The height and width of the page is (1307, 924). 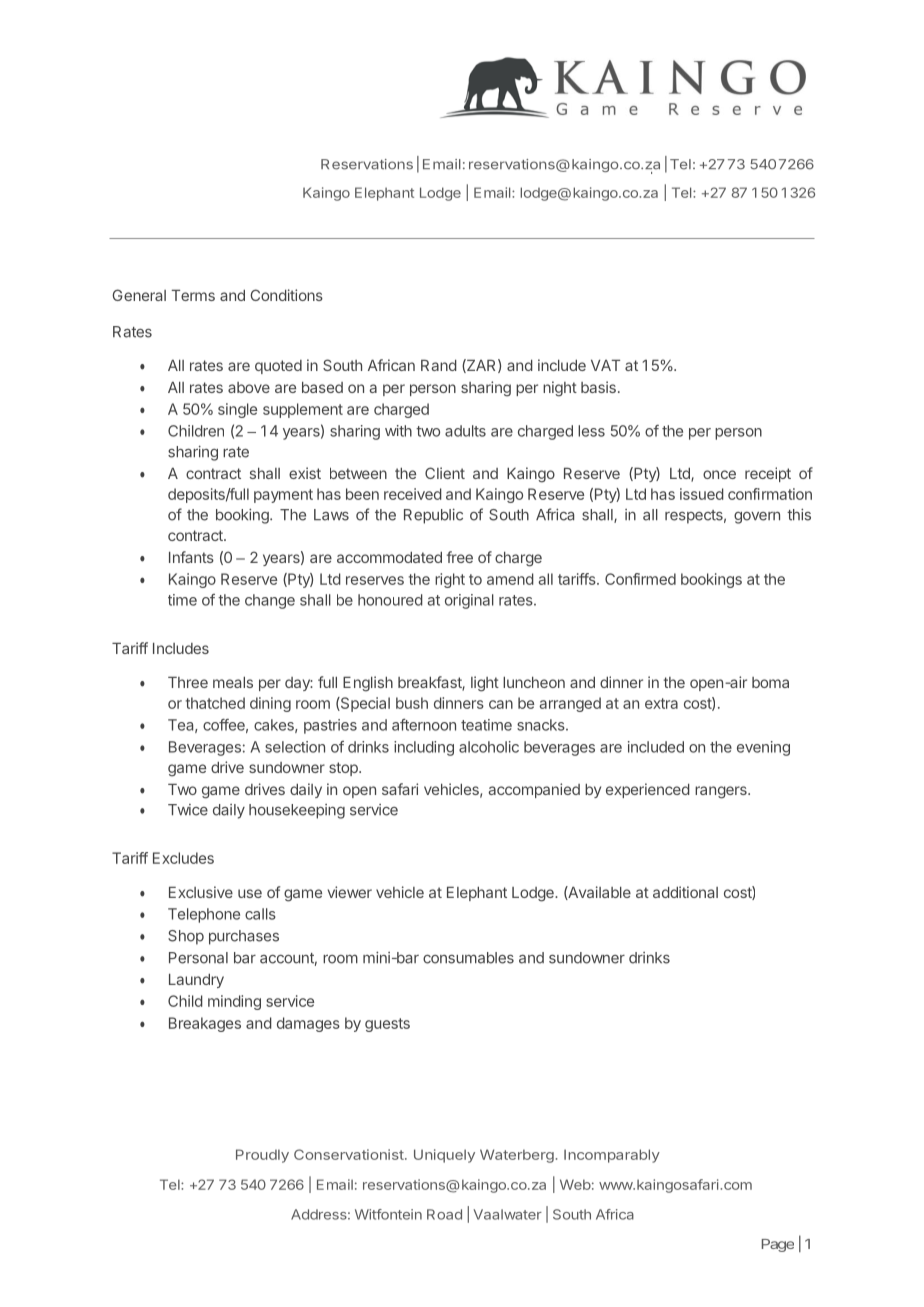 What do you see at coordinates (468, 958) in the page?
I see `consumables` at bounding box center [468, 958].
